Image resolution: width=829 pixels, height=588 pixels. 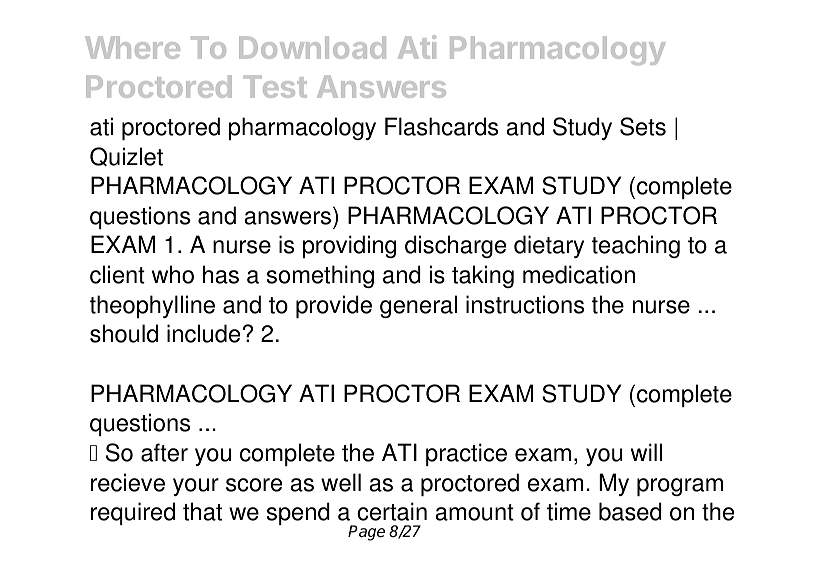 I want to click on Sets, so click(x=643, y=126).
